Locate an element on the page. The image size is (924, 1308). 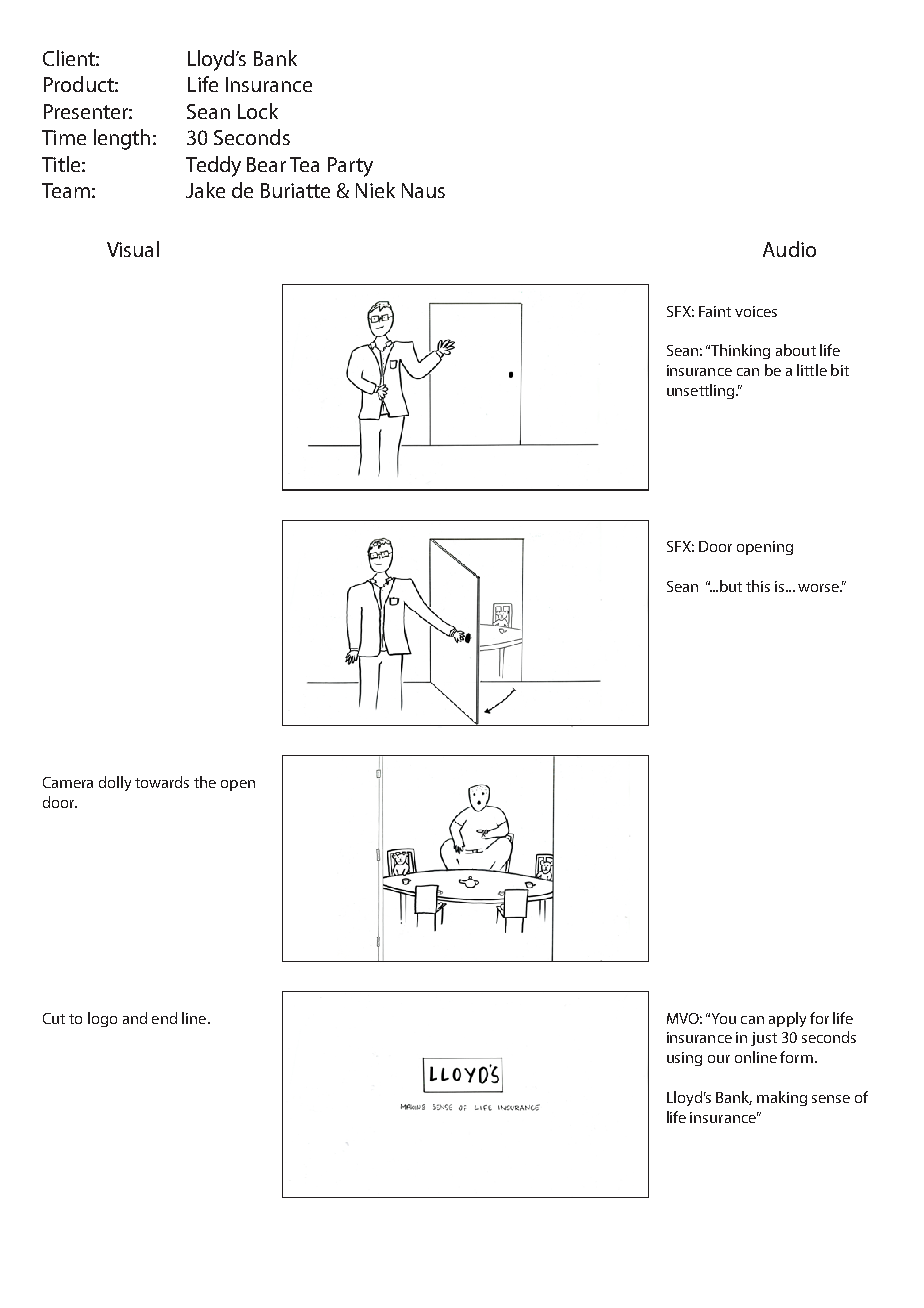
Party is located at coordinates (350, 167).
